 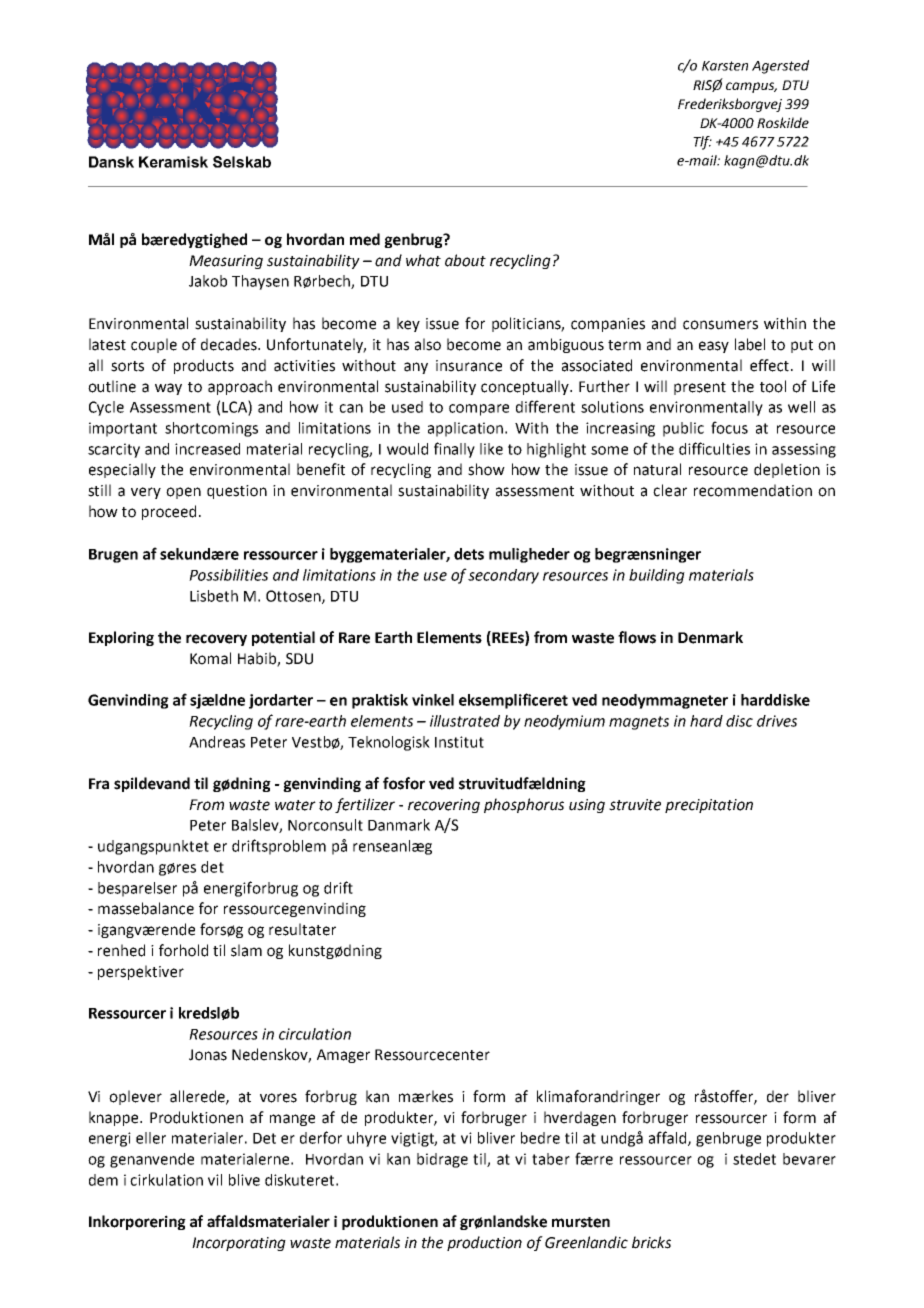 I want to click on production, so click(x=484, y=1243).
